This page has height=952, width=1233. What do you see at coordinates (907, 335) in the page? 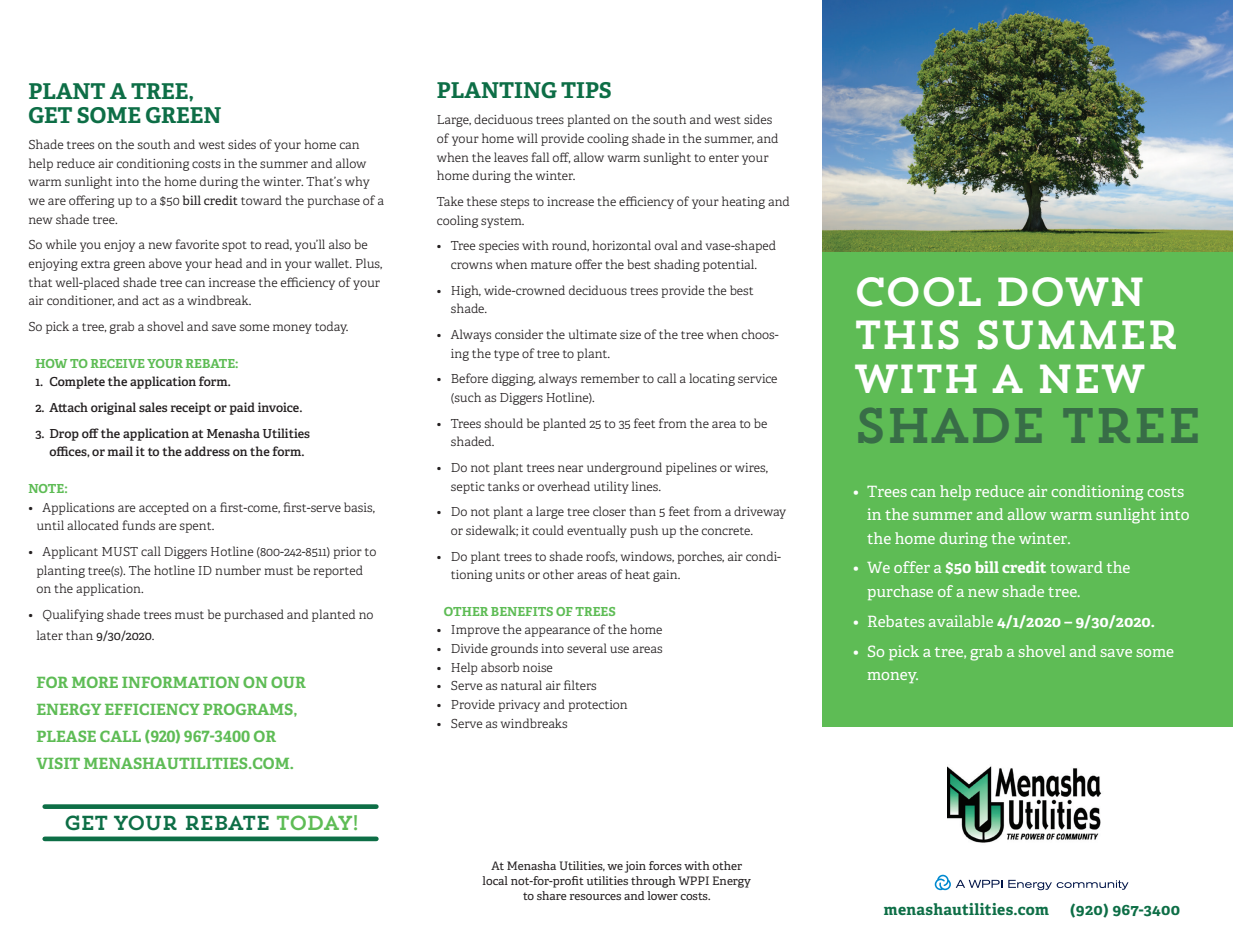
I see `this` at bounding box center [907, 335].
